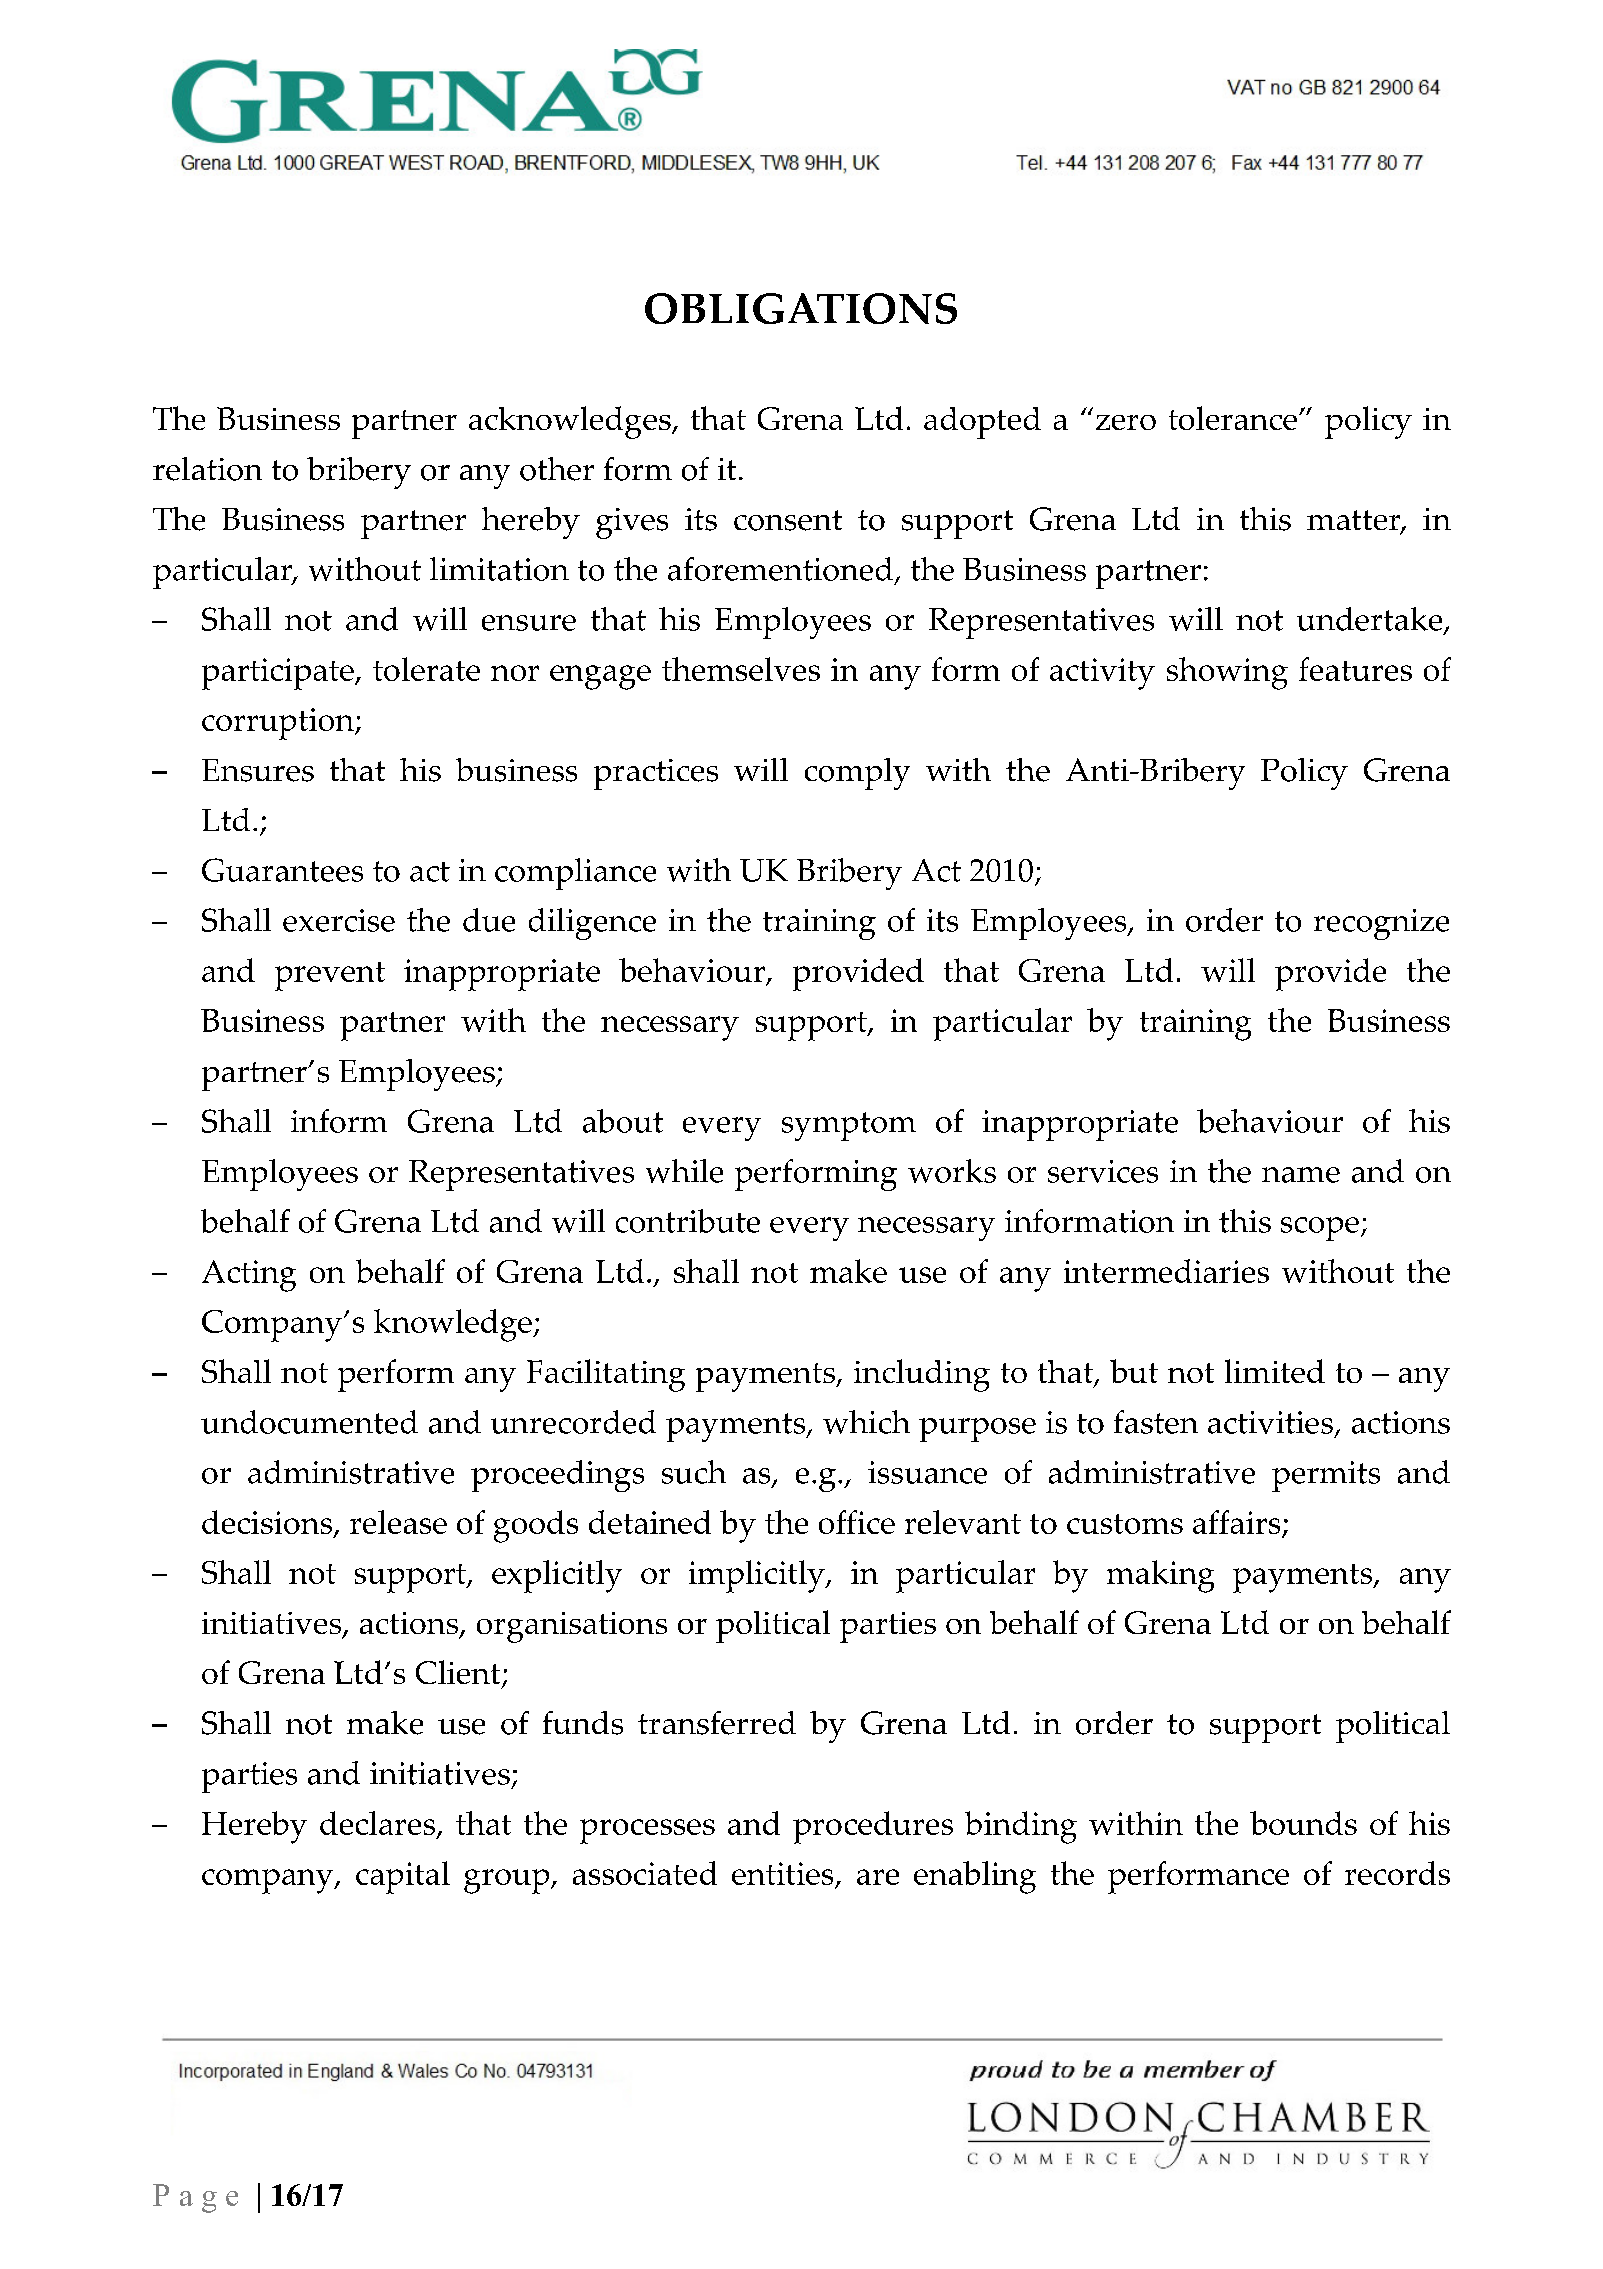  I want to click on symptom, so click(849, 1126).
